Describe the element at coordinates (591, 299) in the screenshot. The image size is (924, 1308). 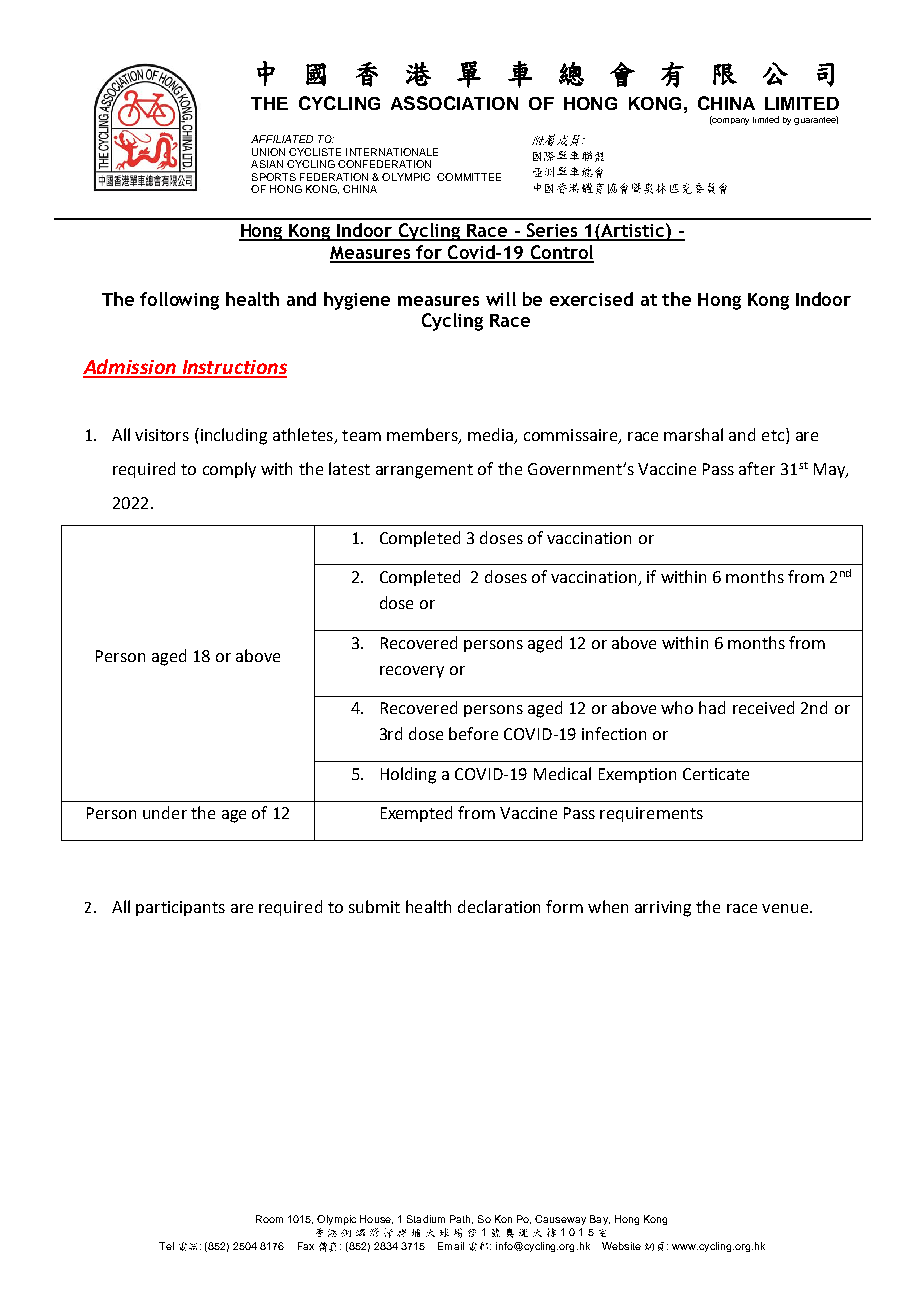
I see `exercised` at that location.
